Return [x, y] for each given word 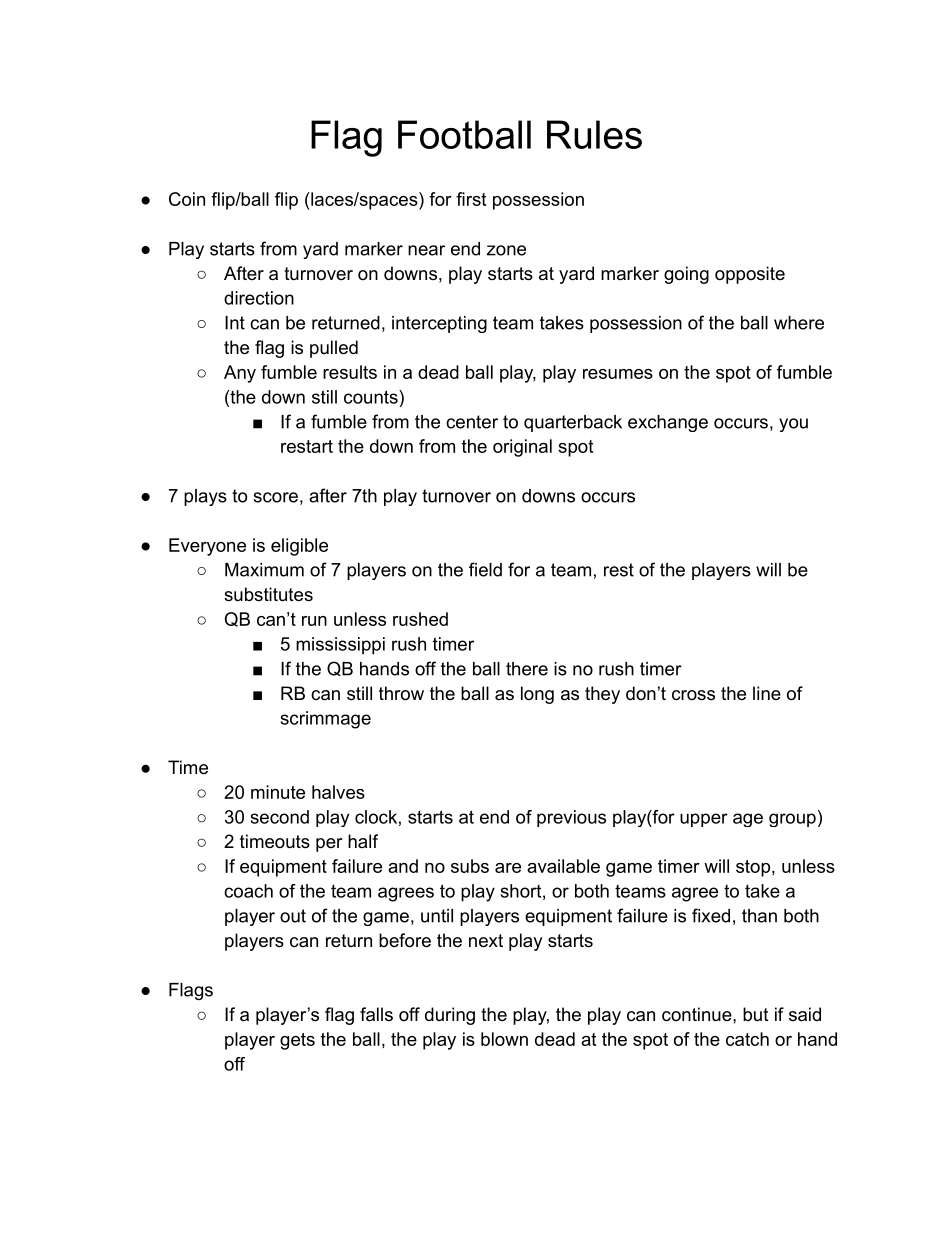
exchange [668, 423]
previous [571, 818]
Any [240, 374]
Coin [187, 199]
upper [704, 820]
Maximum [264, 570]
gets [297, 1041]
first [471, 199]
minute [278, 792]
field [485, 569]
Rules [594, 134]
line [767, 693]
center [472, 422]
